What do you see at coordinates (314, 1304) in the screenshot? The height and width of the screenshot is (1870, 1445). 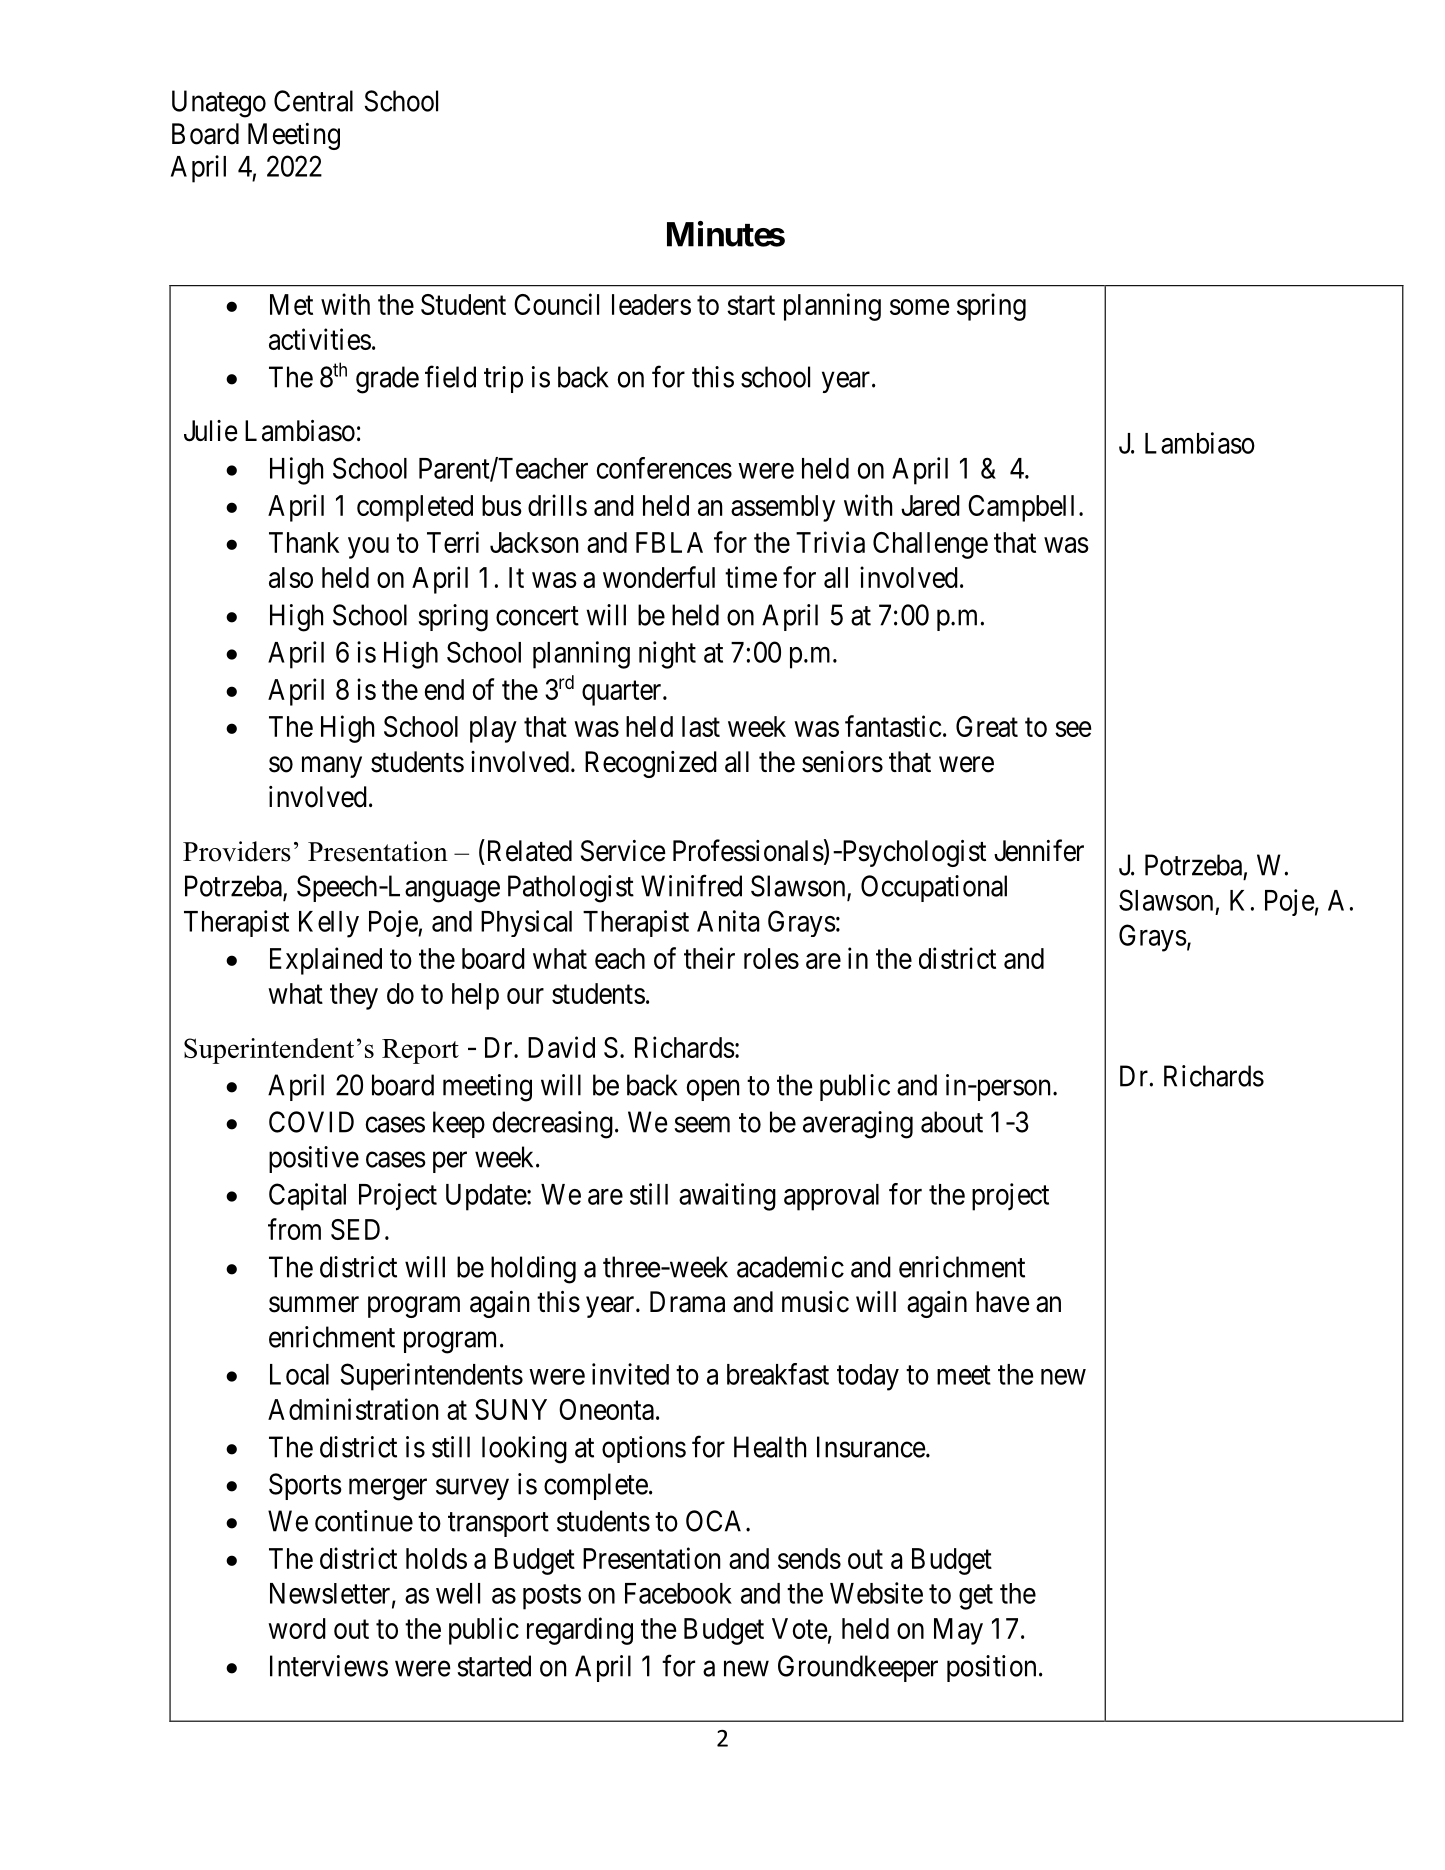 I see `summer` at bounding box center [314, 1304].
